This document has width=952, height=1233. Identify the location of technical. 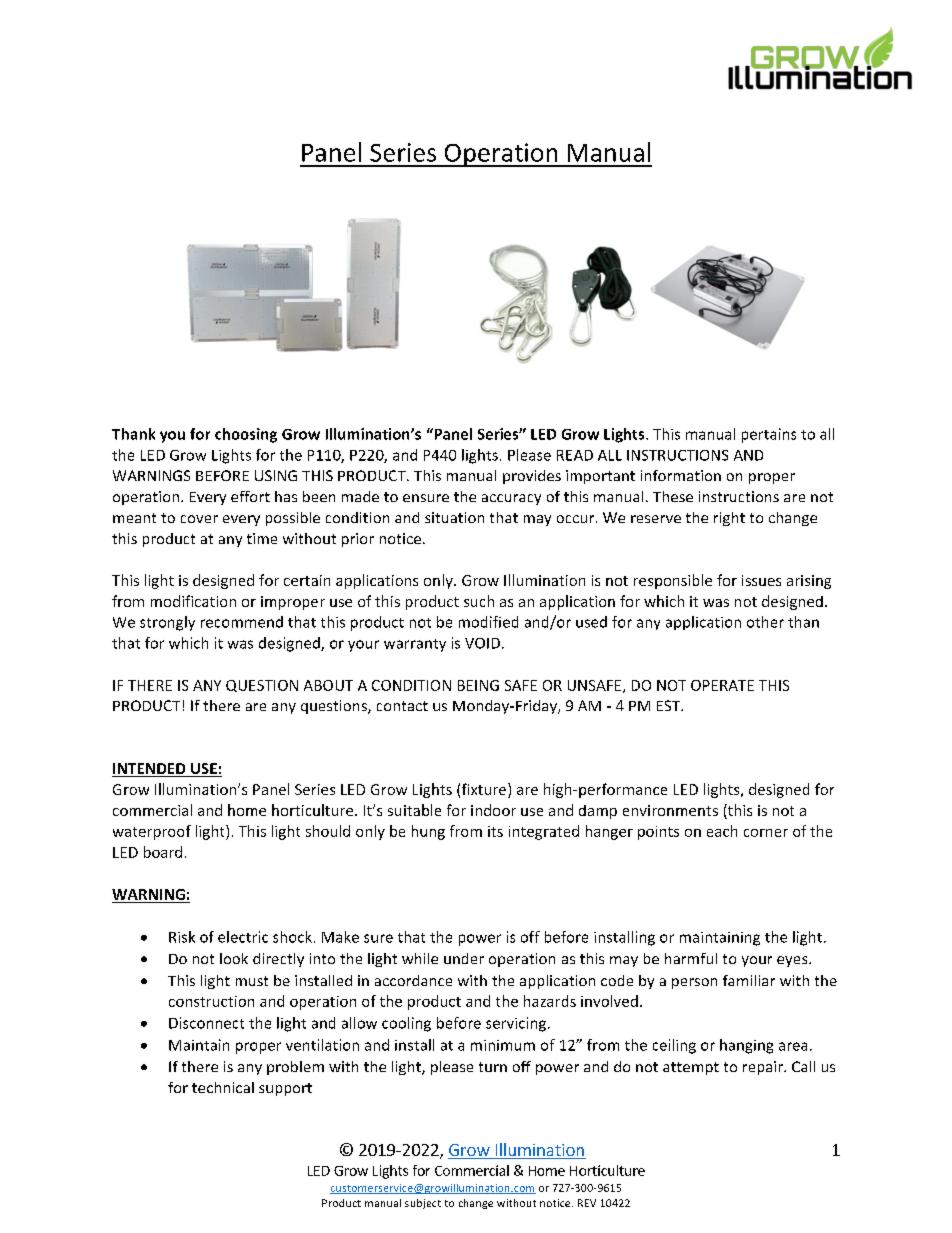
(223, 1087).
